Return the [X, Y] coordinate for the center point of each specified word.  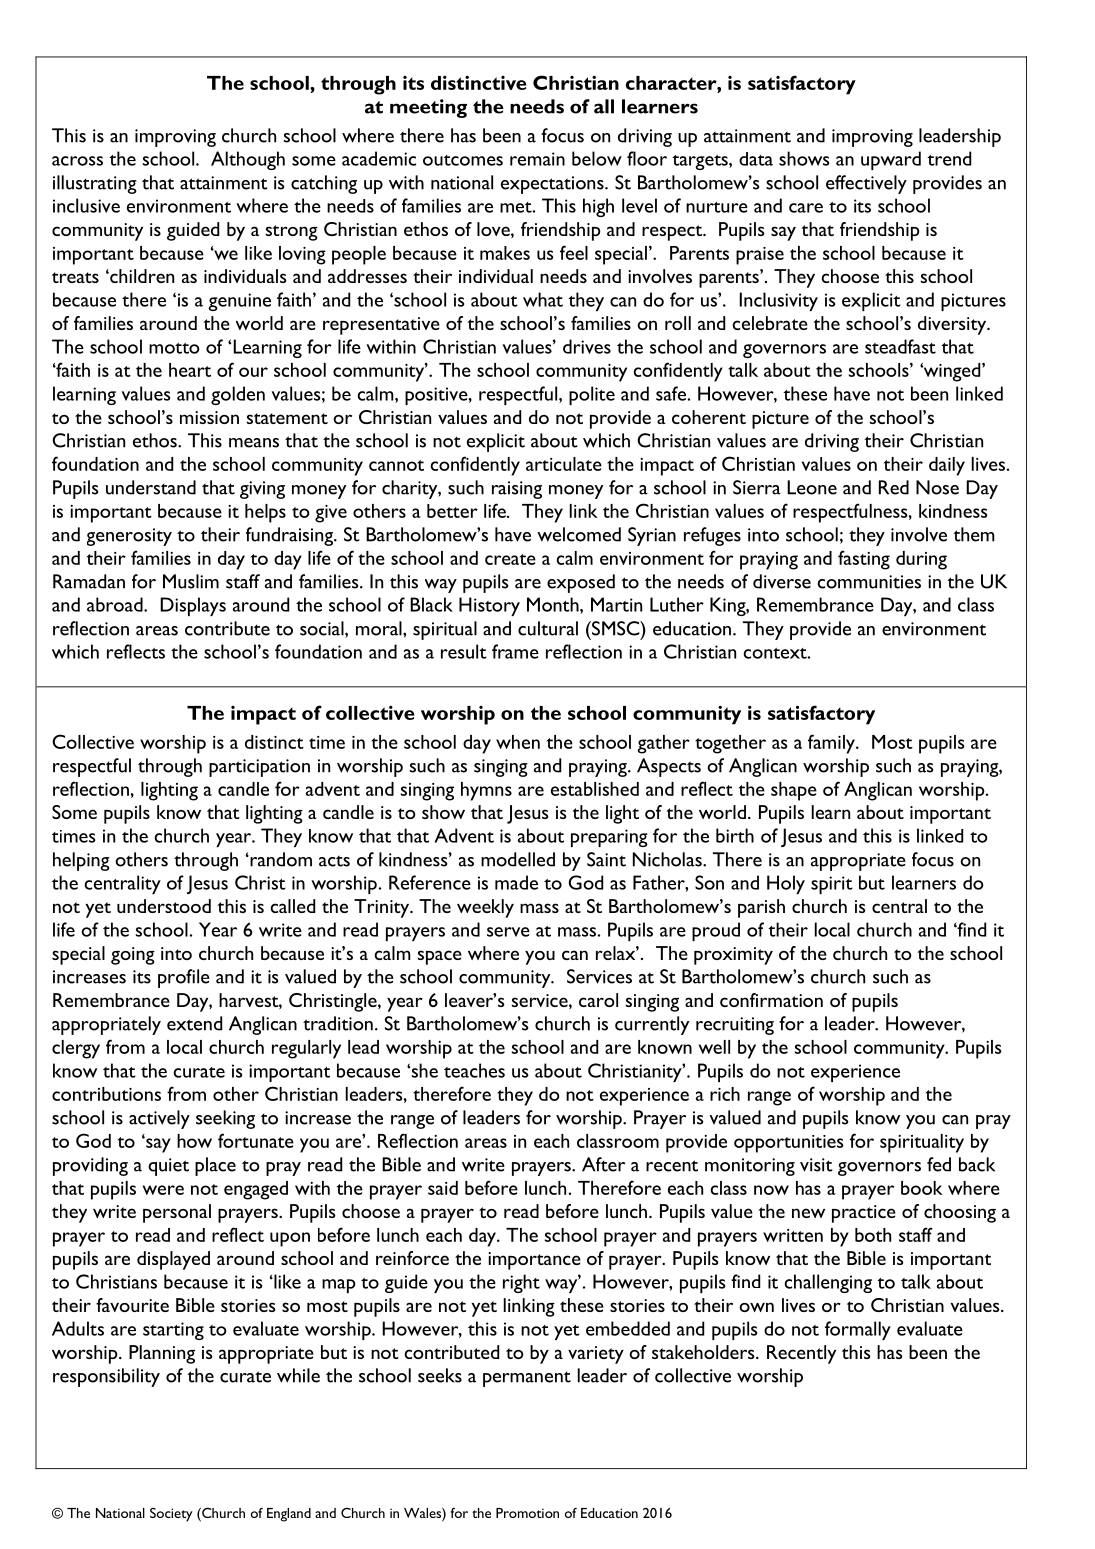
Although [248, 160]
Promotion [527, 1513]
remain [537, 159]
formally [858, 1330]
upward [891, 160]
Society [171, 1515]
